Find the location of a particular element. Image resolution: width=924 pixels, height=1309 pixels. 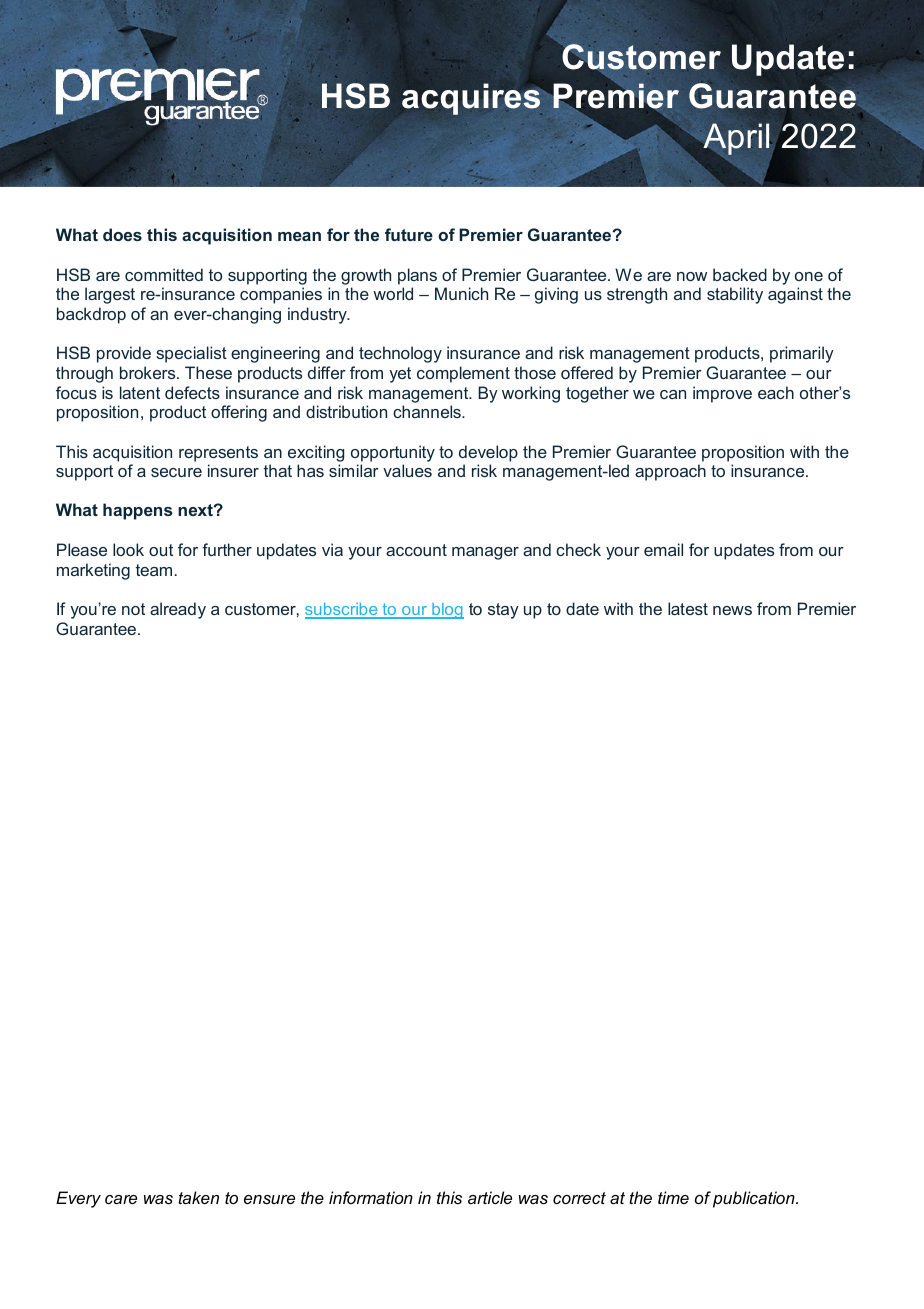

news is located at coordinates (732, 610).
